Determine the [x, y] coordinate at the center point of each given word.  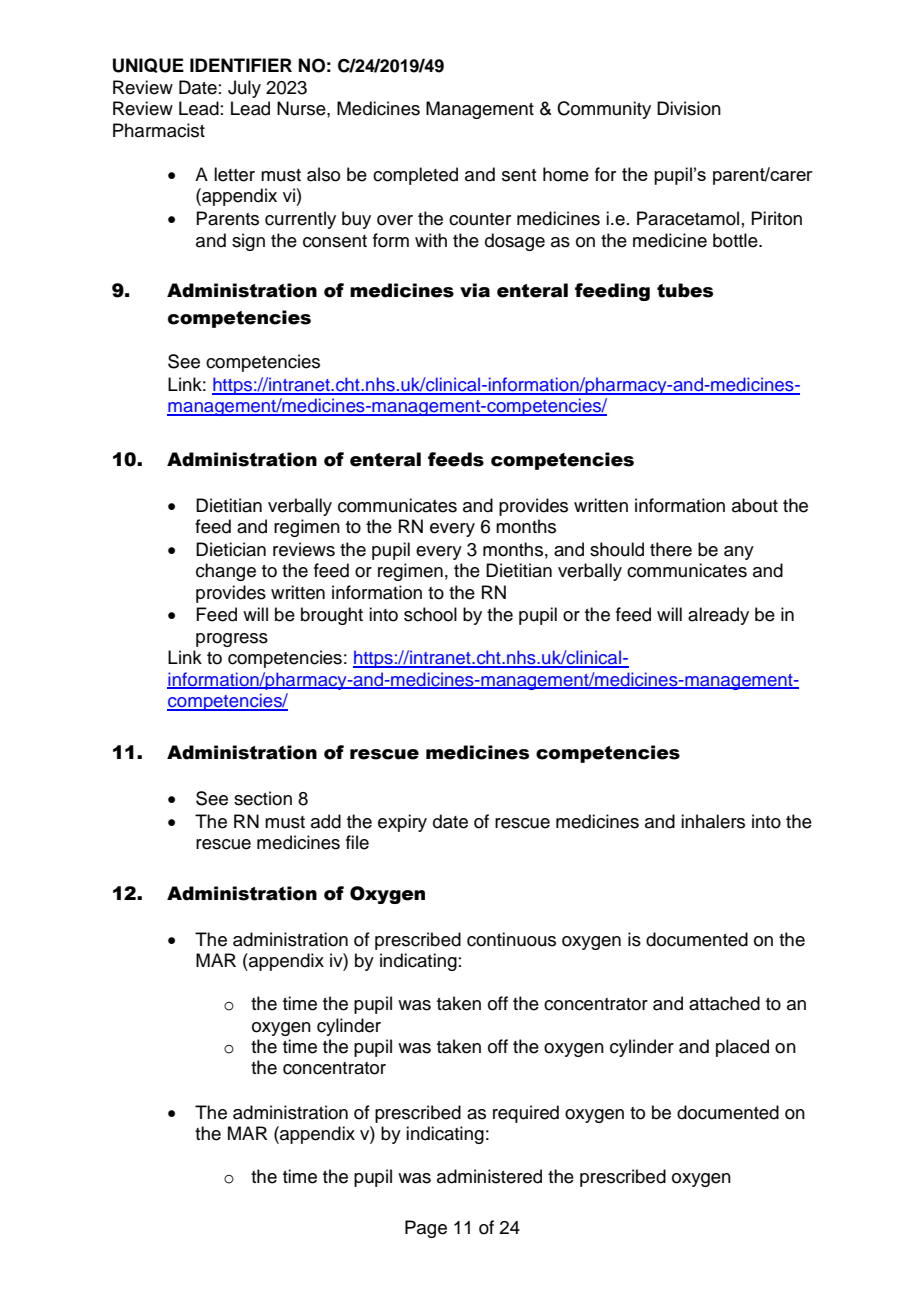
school [430, 614]
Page [426, 1229]
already [718, 616]
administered [489, 1176]
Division [689, 108]
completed [415, 176]
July [244, 89]
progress [232, 640]
